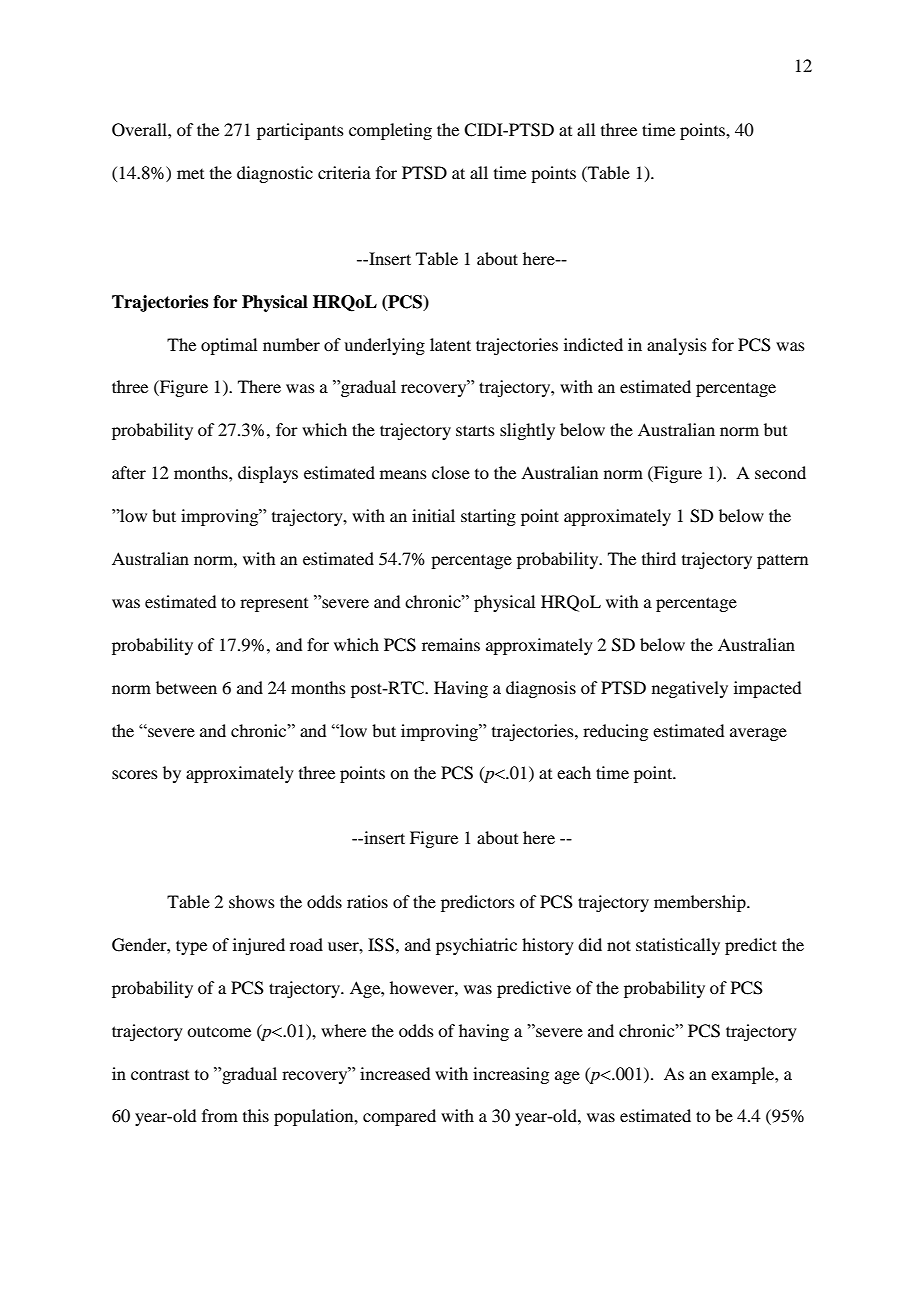 Image resolution: width=924 pixels, height=1308 pixels. I want to click on average, so click(758, 734).
